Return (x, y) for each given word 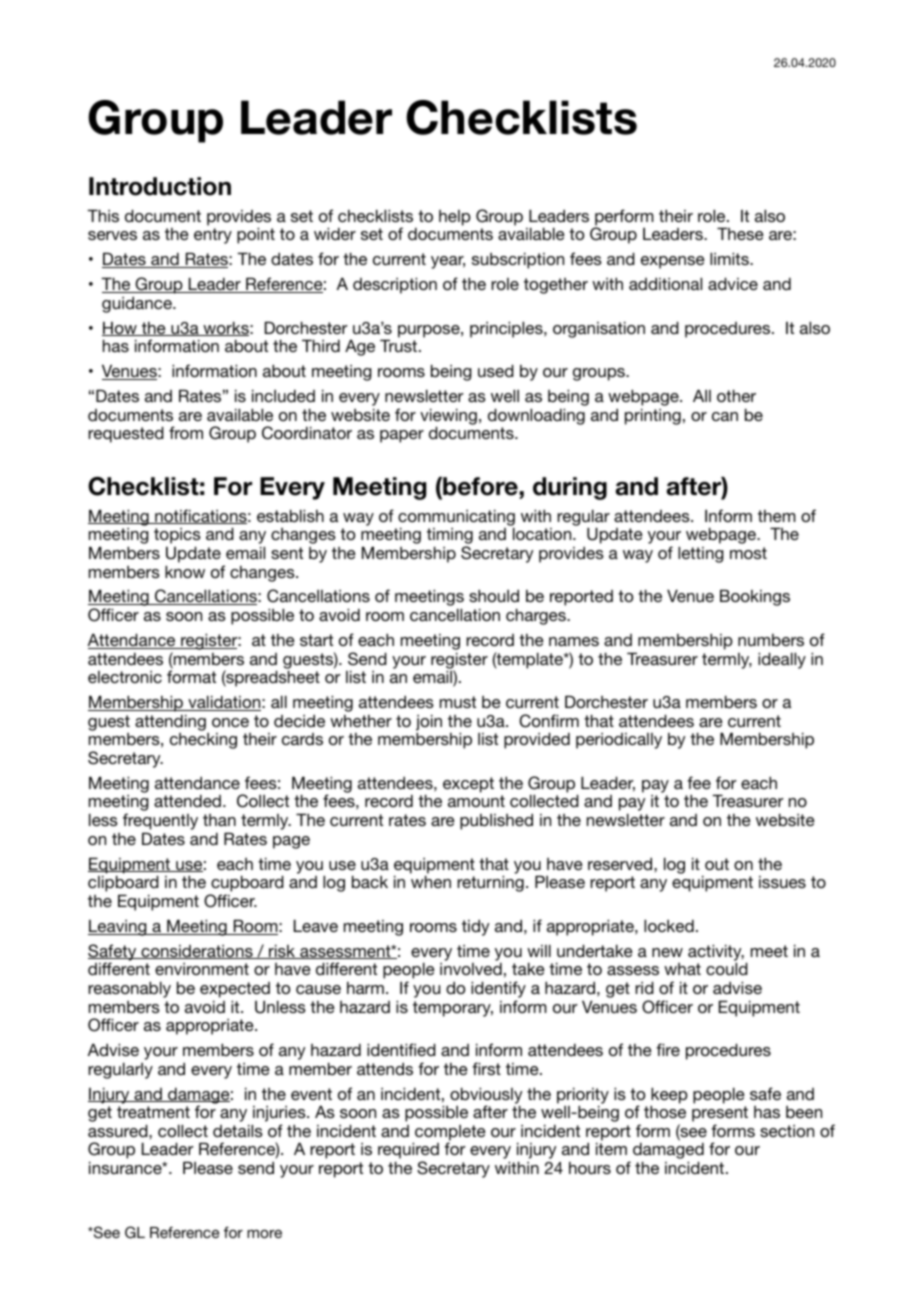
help (455, 218)
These (740, 233)
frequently (160, 823)
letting (701, 554)
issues (782, 882)
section (787, 1131)
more (264, 1233)
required (408, 1152)
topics (177, 537)
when (431, 881)
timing (450, 537)
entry (213, 236)
